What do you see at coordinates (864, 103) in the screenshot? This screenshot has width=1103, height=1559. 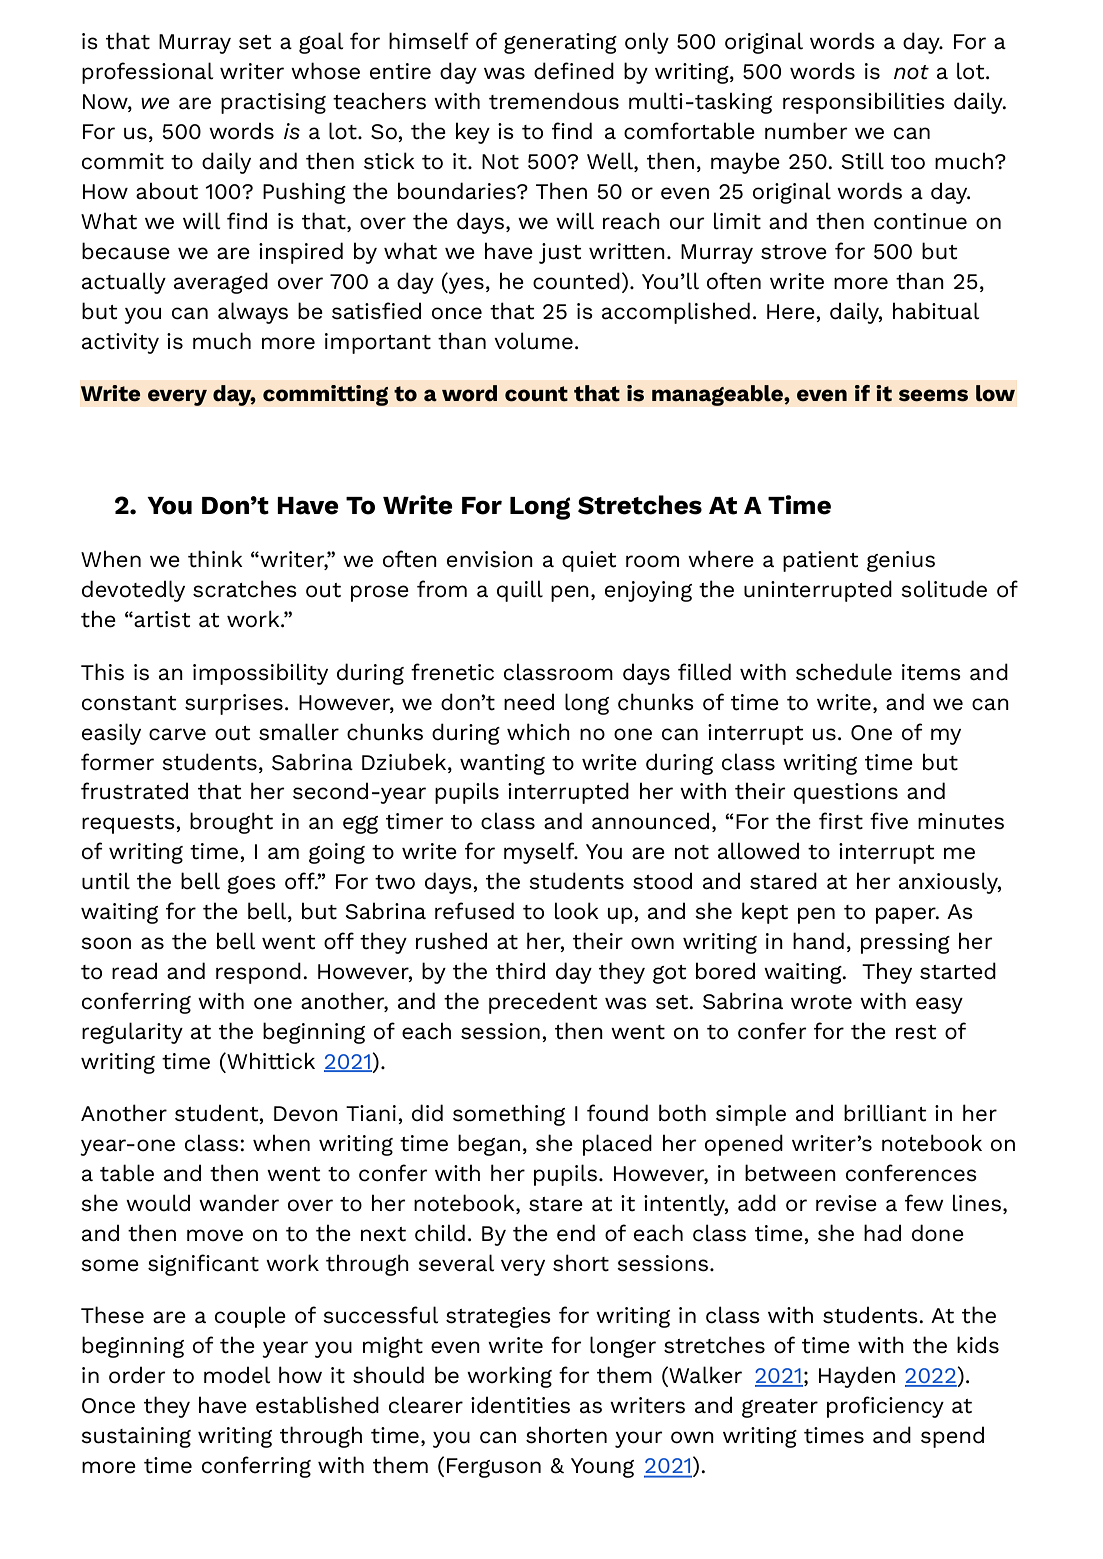 I see `responsibilities` at bounding box center [864, 103].
